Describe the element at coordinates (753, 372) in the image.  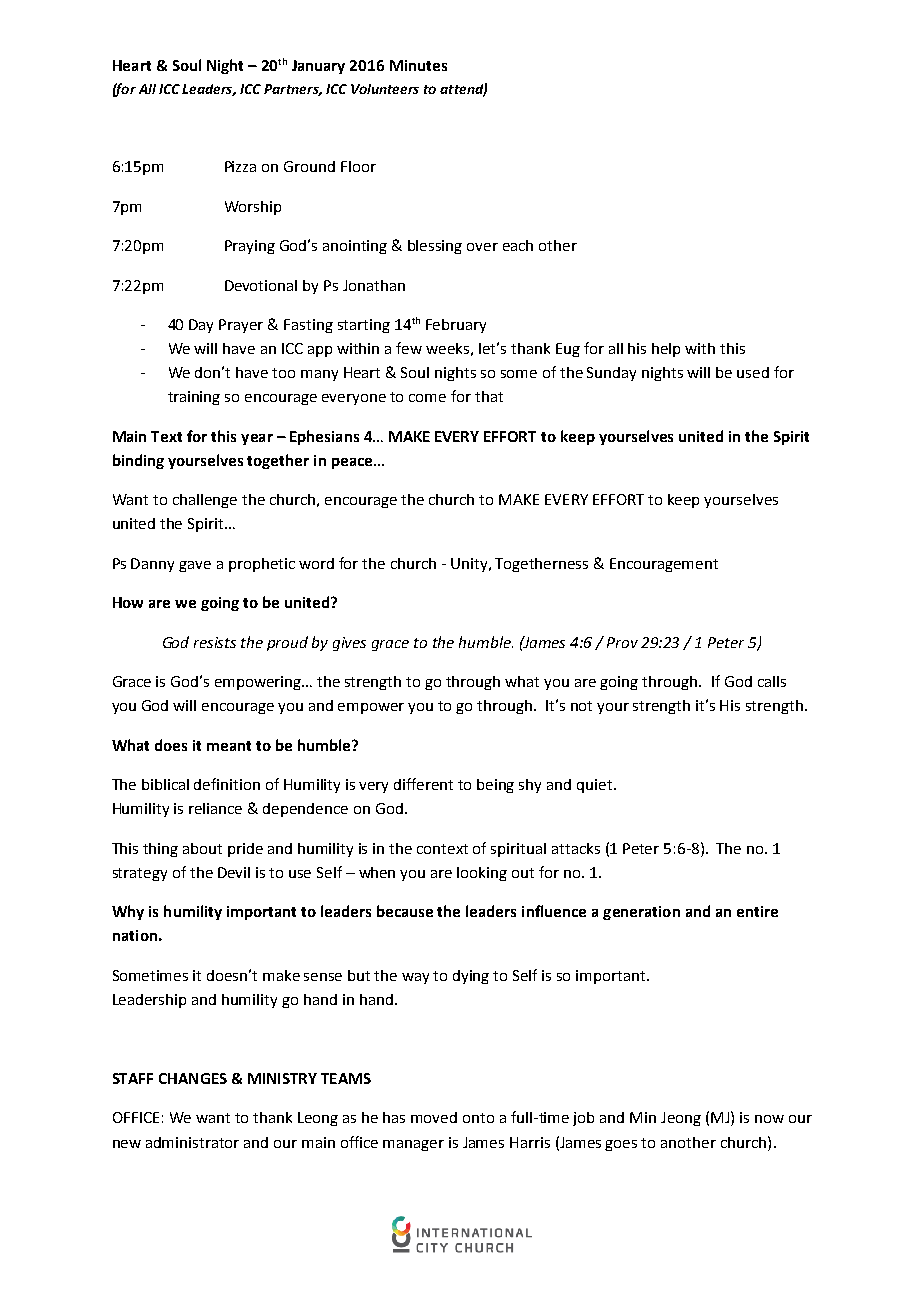
I see `used` at that location.
